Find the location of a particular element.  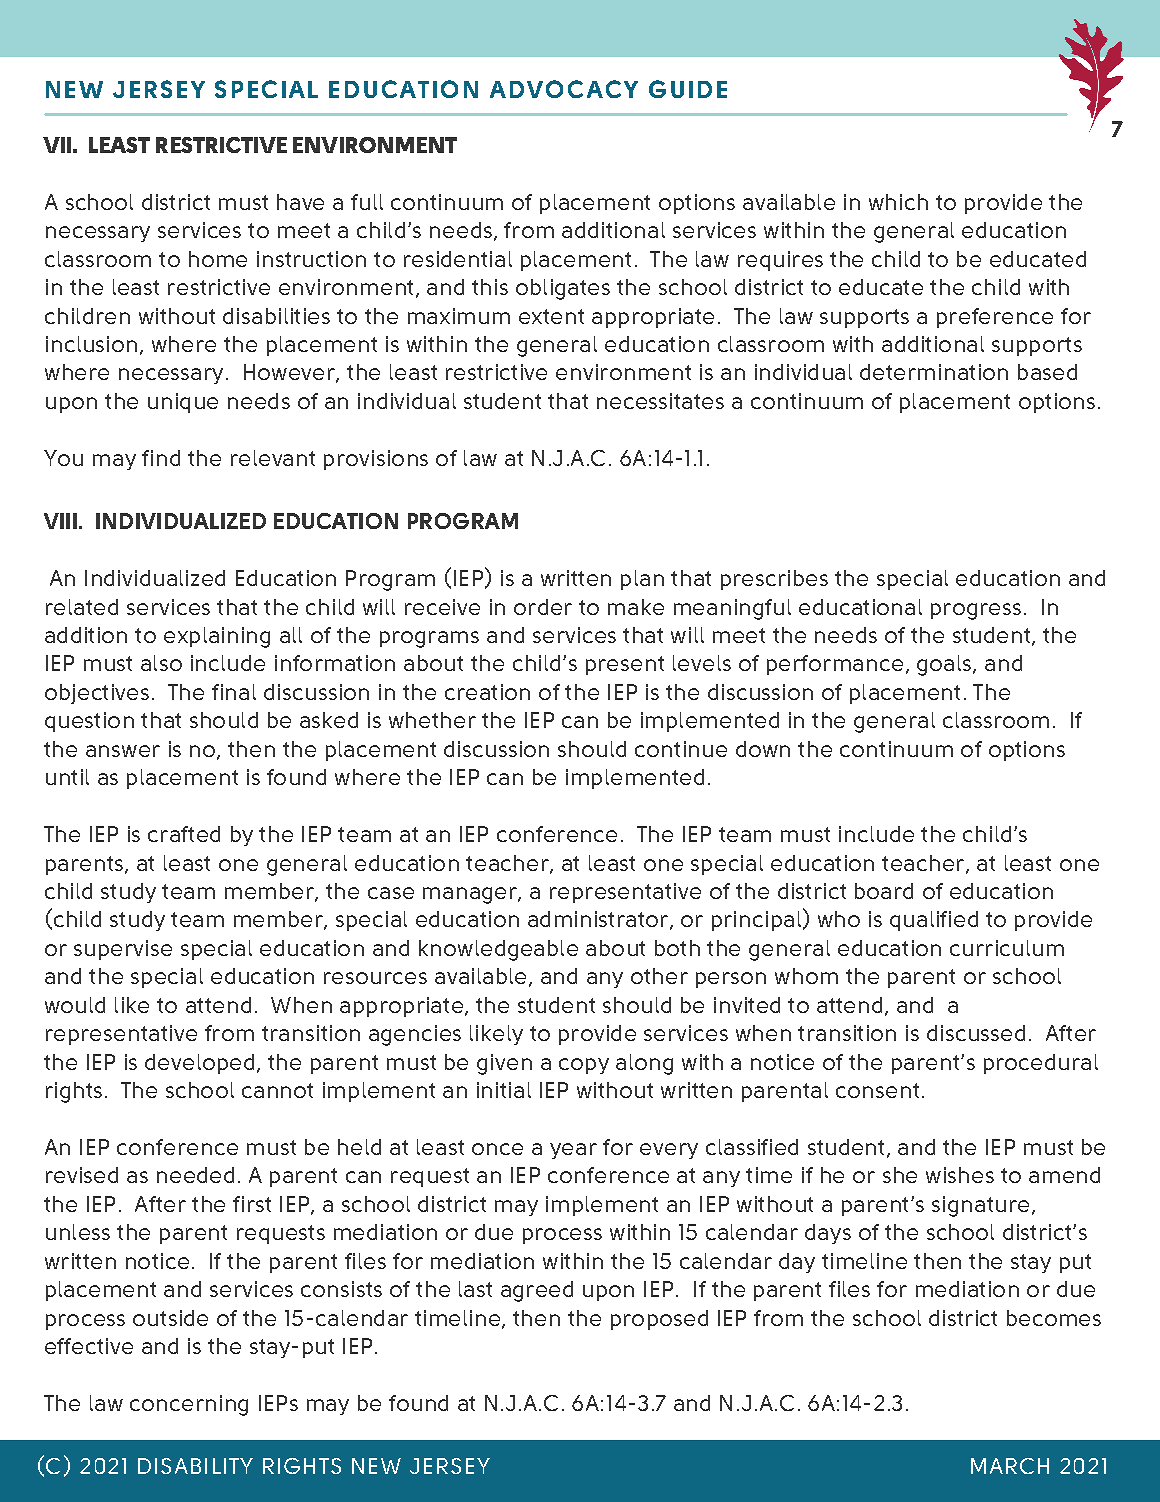

knowledgeable is located at coordinates (498, 950).
